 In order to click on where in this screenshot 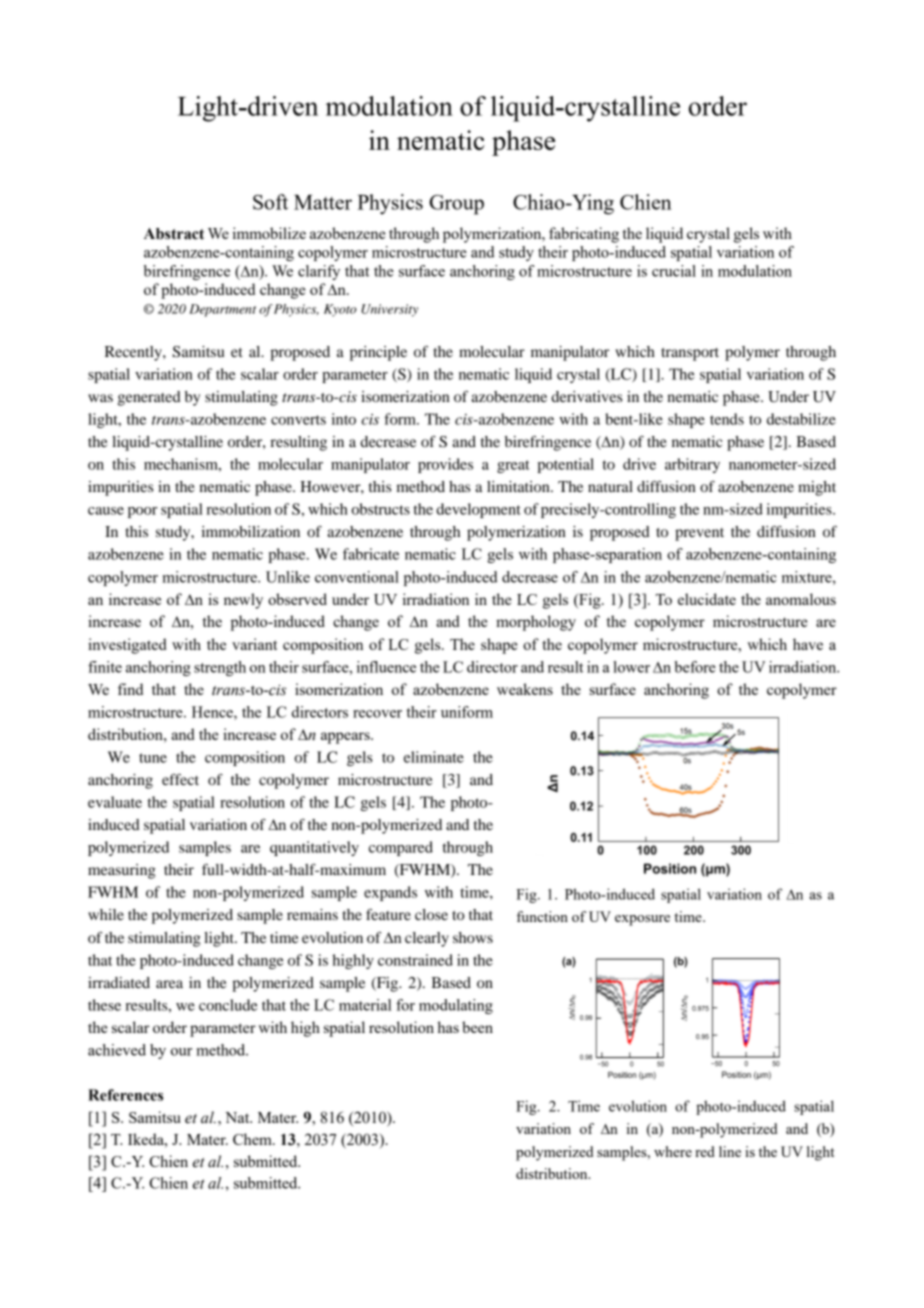, I will do `click(673, 1151)`.
